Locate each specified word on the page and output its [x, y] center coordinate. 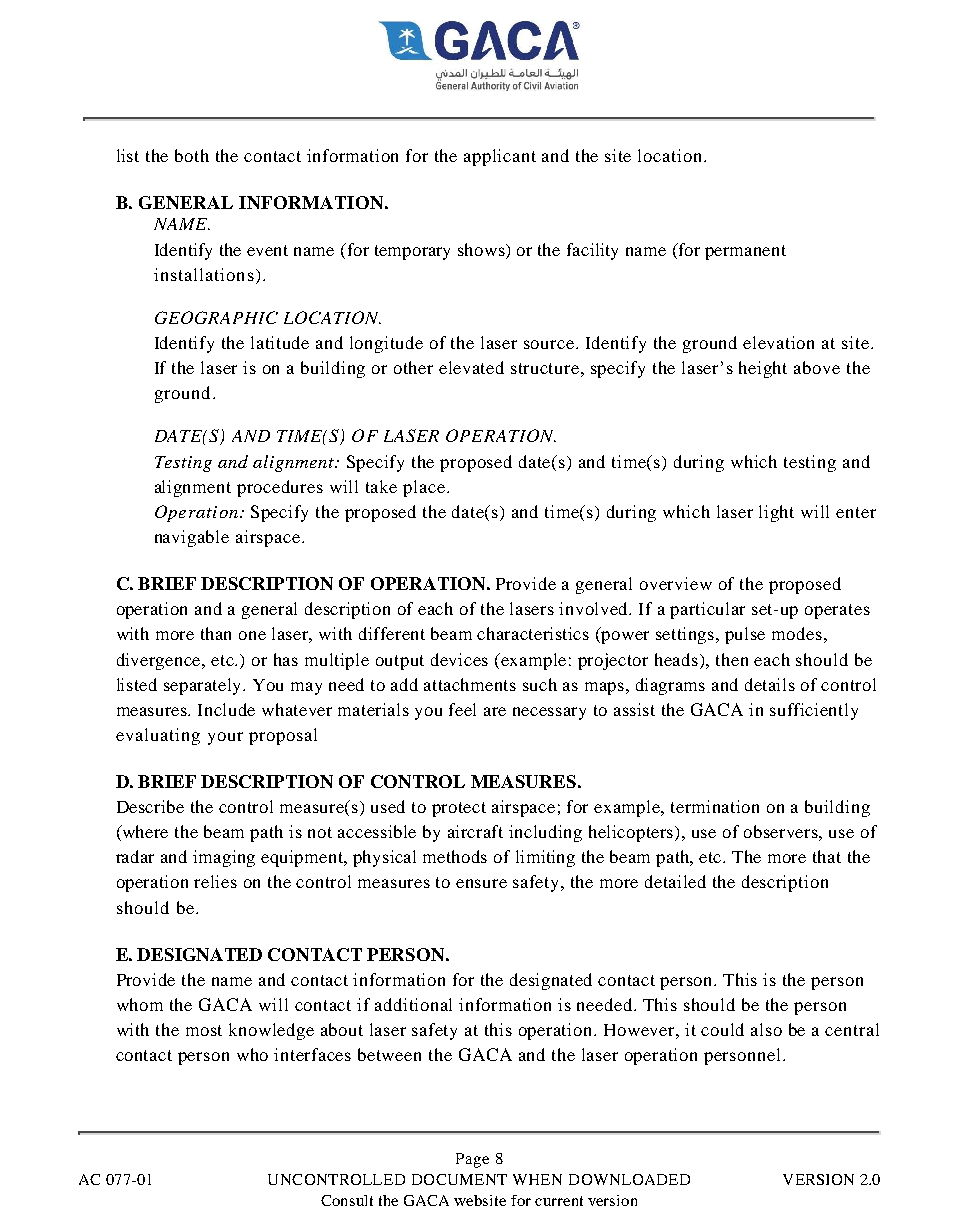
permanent [745, 252]
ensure [481, 883]
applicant [500, 157]
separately [204, 686]
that [827, 856]
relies [215, 881]
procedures [280, 488]
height [763, 369]
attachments [470, 684]
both [192, 155]
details [770, 684]
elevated [471, 367]
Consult [347, 1200]
